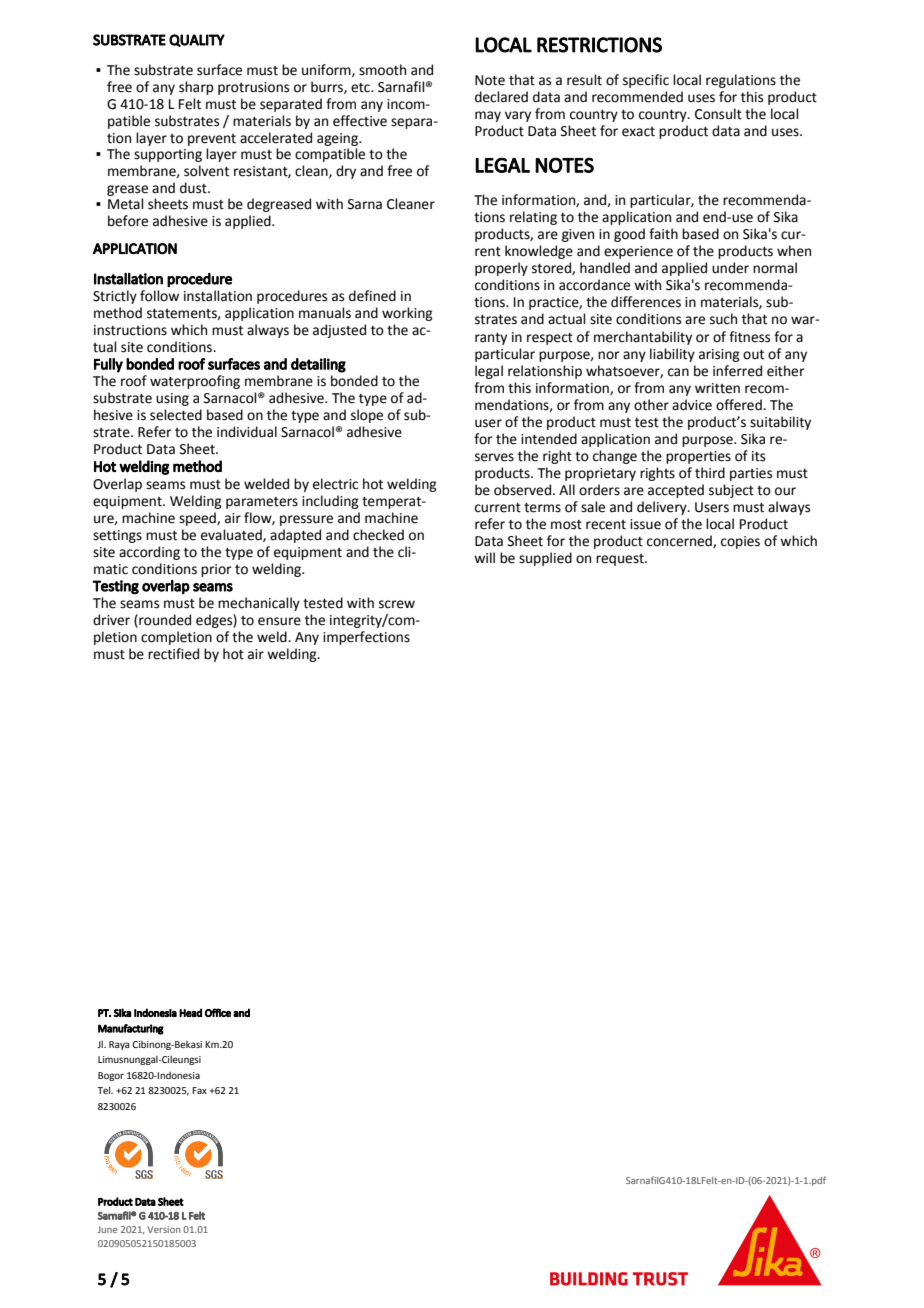 Image resolution: width=924 pixels, height=1308 pixels. Describe the element at coordinates (397, 604) in the screenshot. I see `screw` at that location.
